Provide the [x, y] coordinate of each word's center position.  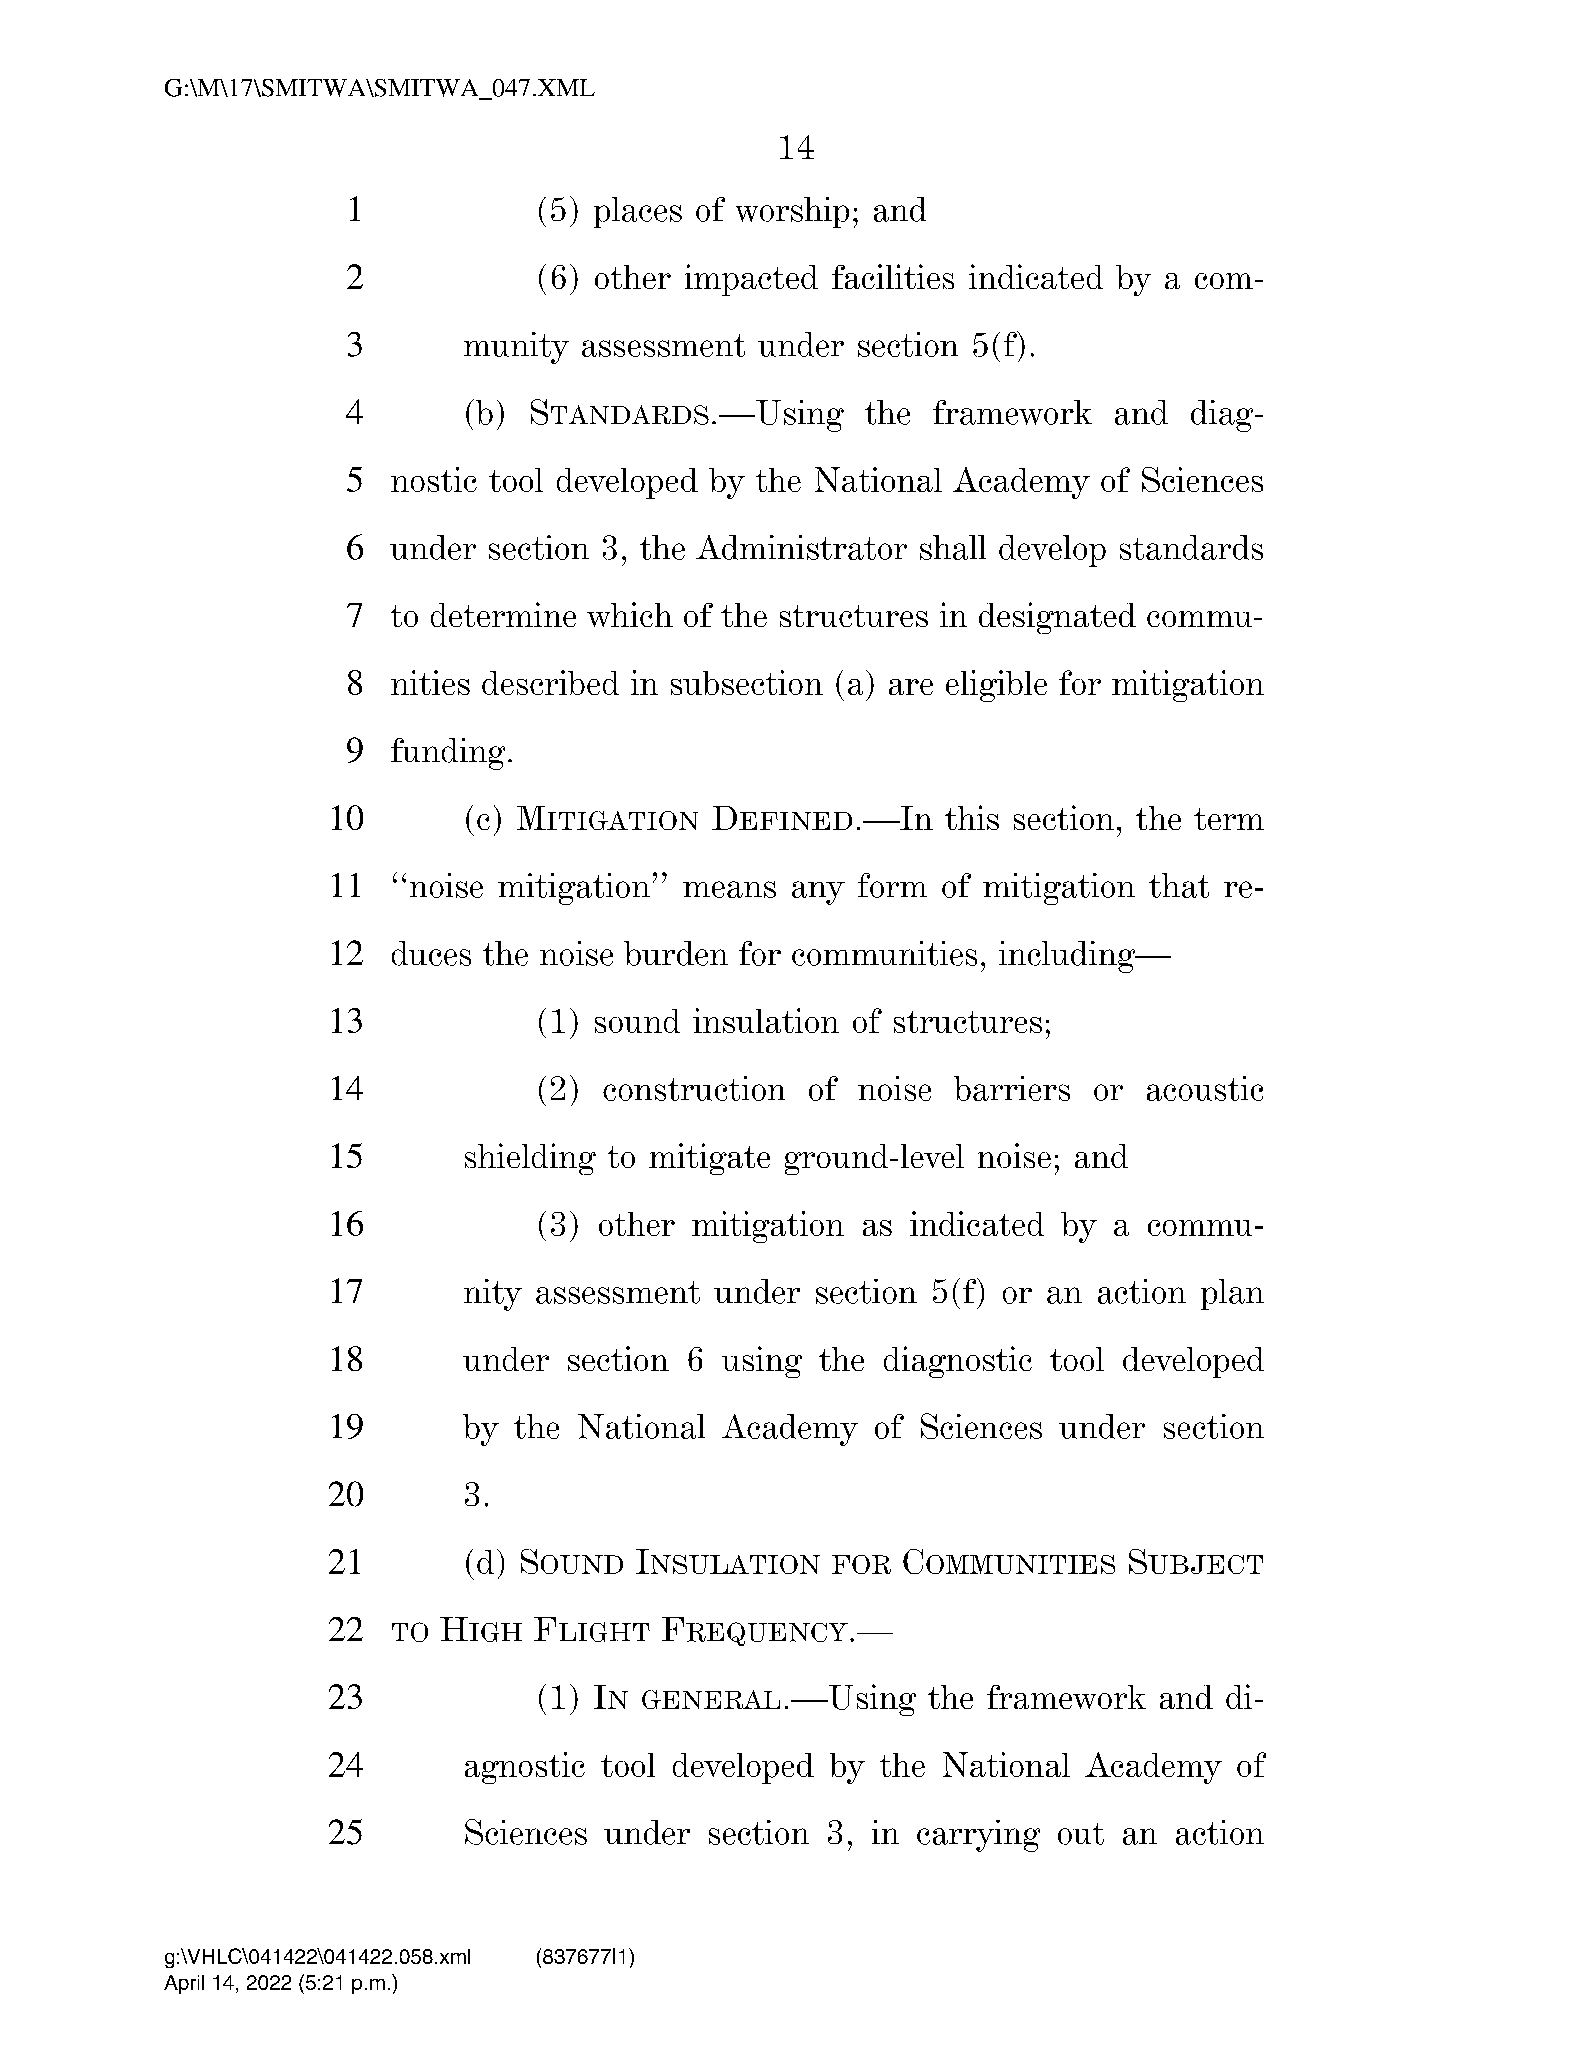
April [184, 1984]
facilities [893, 276]
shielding [530, 1159]
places [638, 212]
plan [1232, 1294]
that [1179, 885]
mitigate [709, 1159]
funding [448, 754]
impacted [751, 280]
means [729, 889]
